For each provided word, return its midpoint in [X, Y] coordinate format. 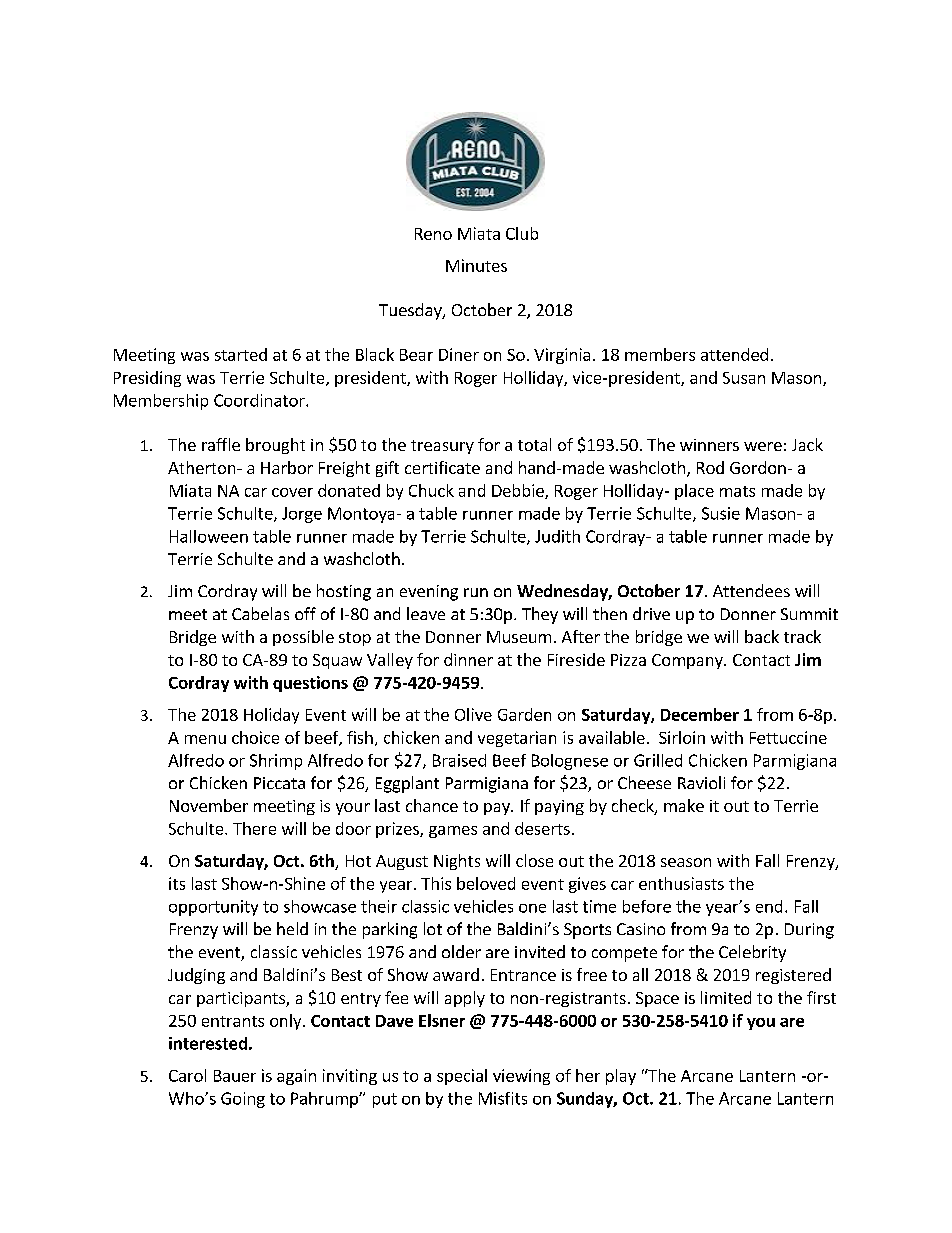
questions [310, 684]
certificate [442, 467]
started [241, 354]
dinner [468, 659]
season [686, 862]
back [762, 636]
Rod [710, 467]
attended [734, 354]
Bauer [235, 1076]
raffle [221, 444]
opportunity [213, 908]
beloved [486, 883]
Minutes [476, 265]
